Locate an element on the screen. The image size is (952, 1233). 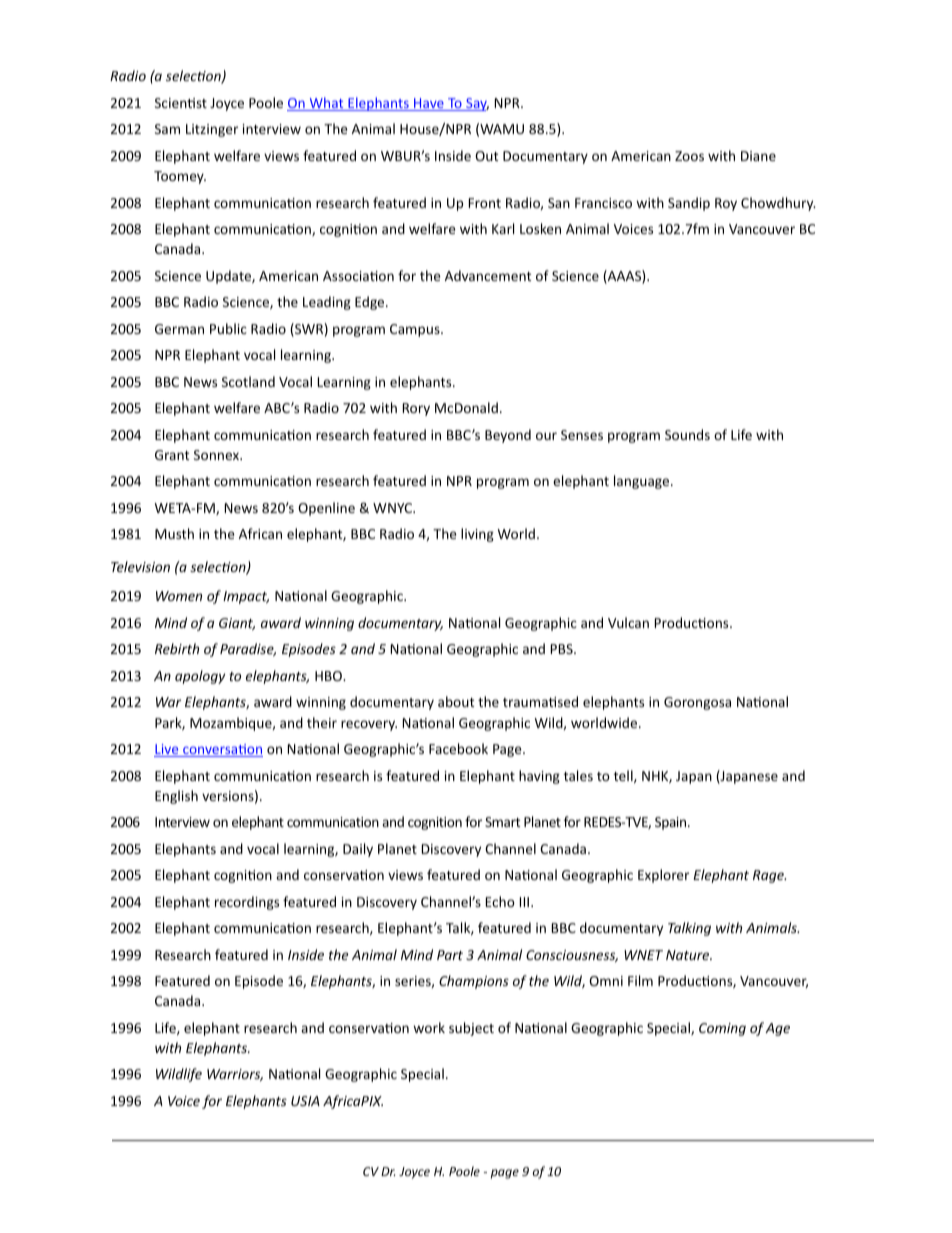
Have is located at coordinates (429, 104).
